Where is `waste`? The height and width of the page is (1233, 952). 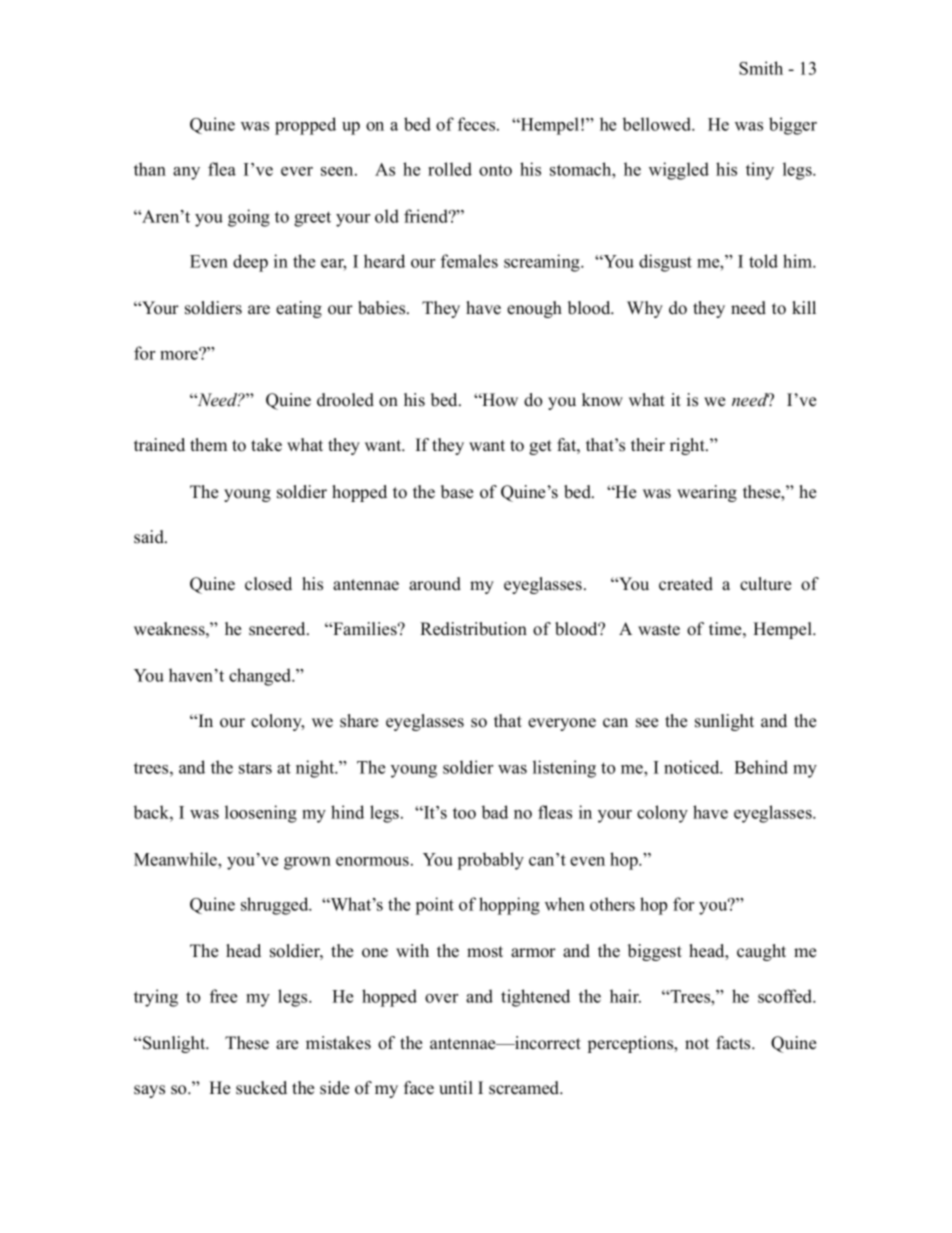
waste is located at coordinates (659, 630).
